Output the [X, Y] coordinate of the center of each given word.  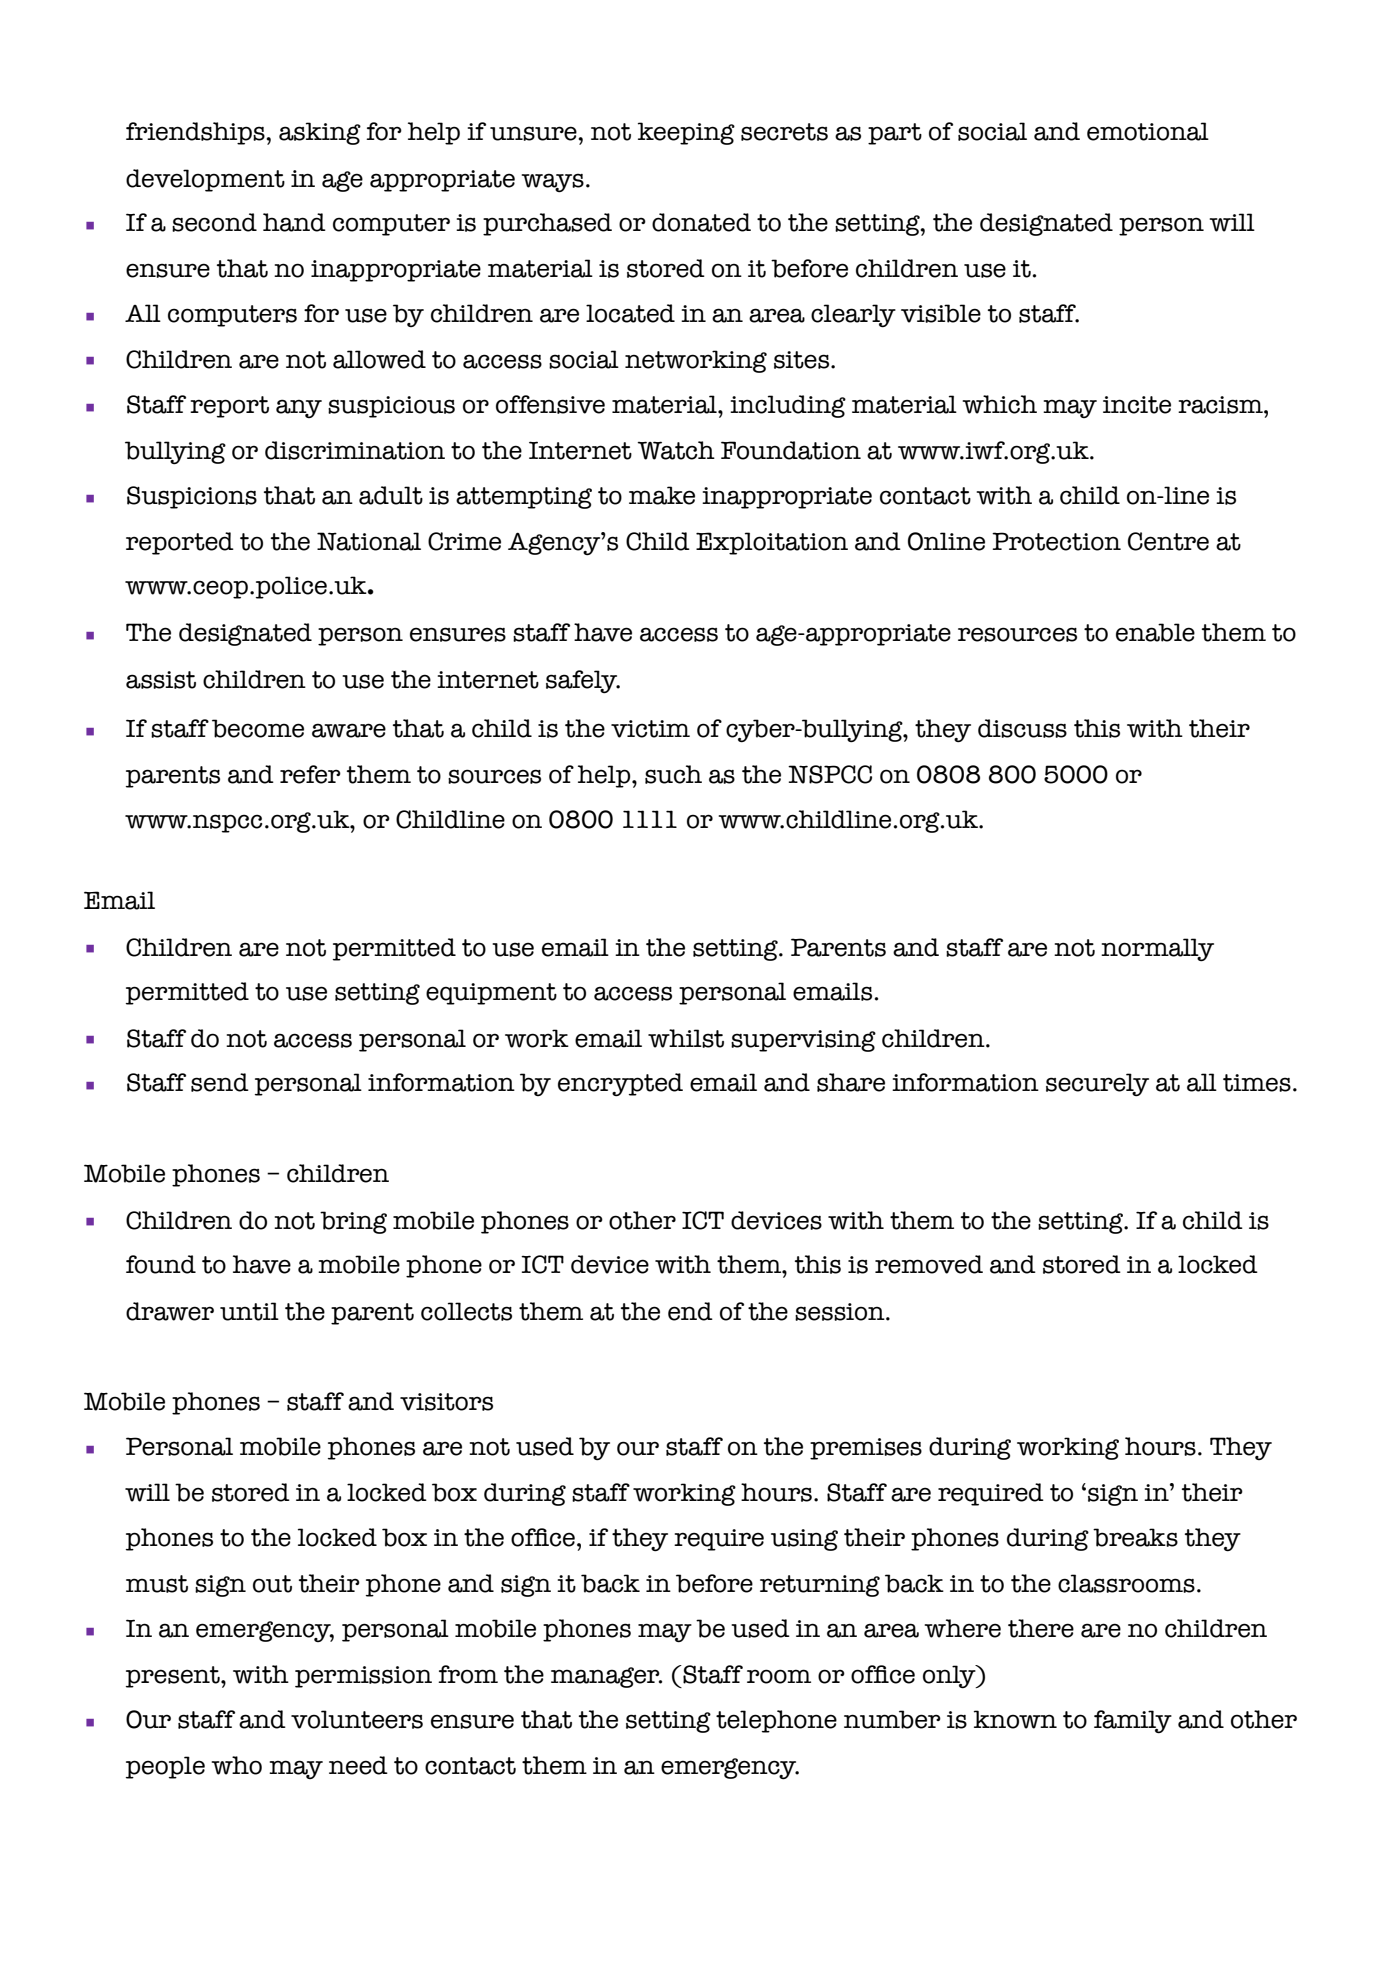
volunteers [357, 1719]
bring [353, 1222]
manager [606, 1677]
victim [650, 729]
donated [701, 222]
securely [1097, 1085]
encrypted [620, 1085]
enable [1155, 632]
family [1133, 1722]
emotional [1148, 131]
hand [294, 222]
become [258, 728]
